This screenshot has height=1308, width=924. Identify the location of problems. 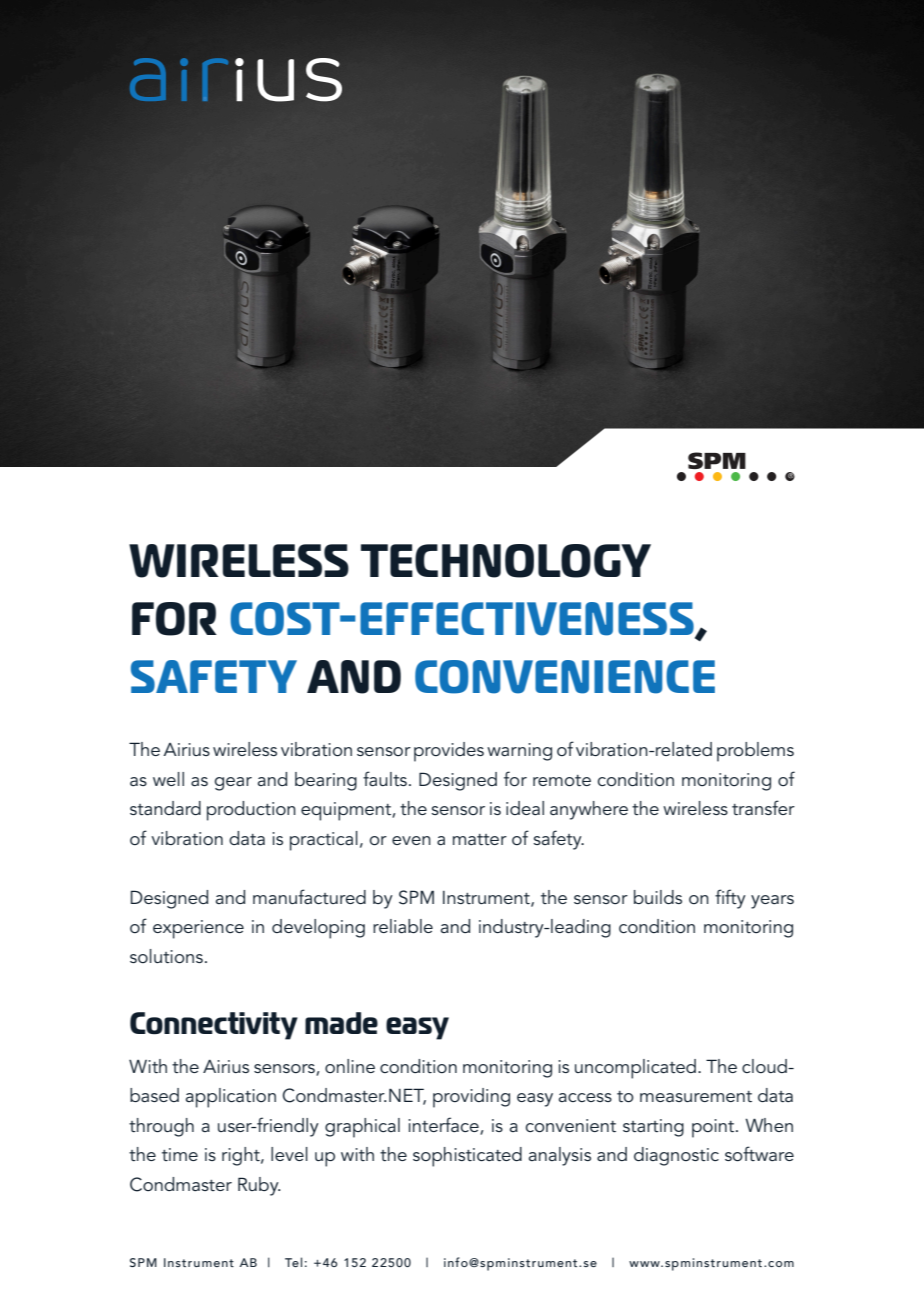
(755, 752).
